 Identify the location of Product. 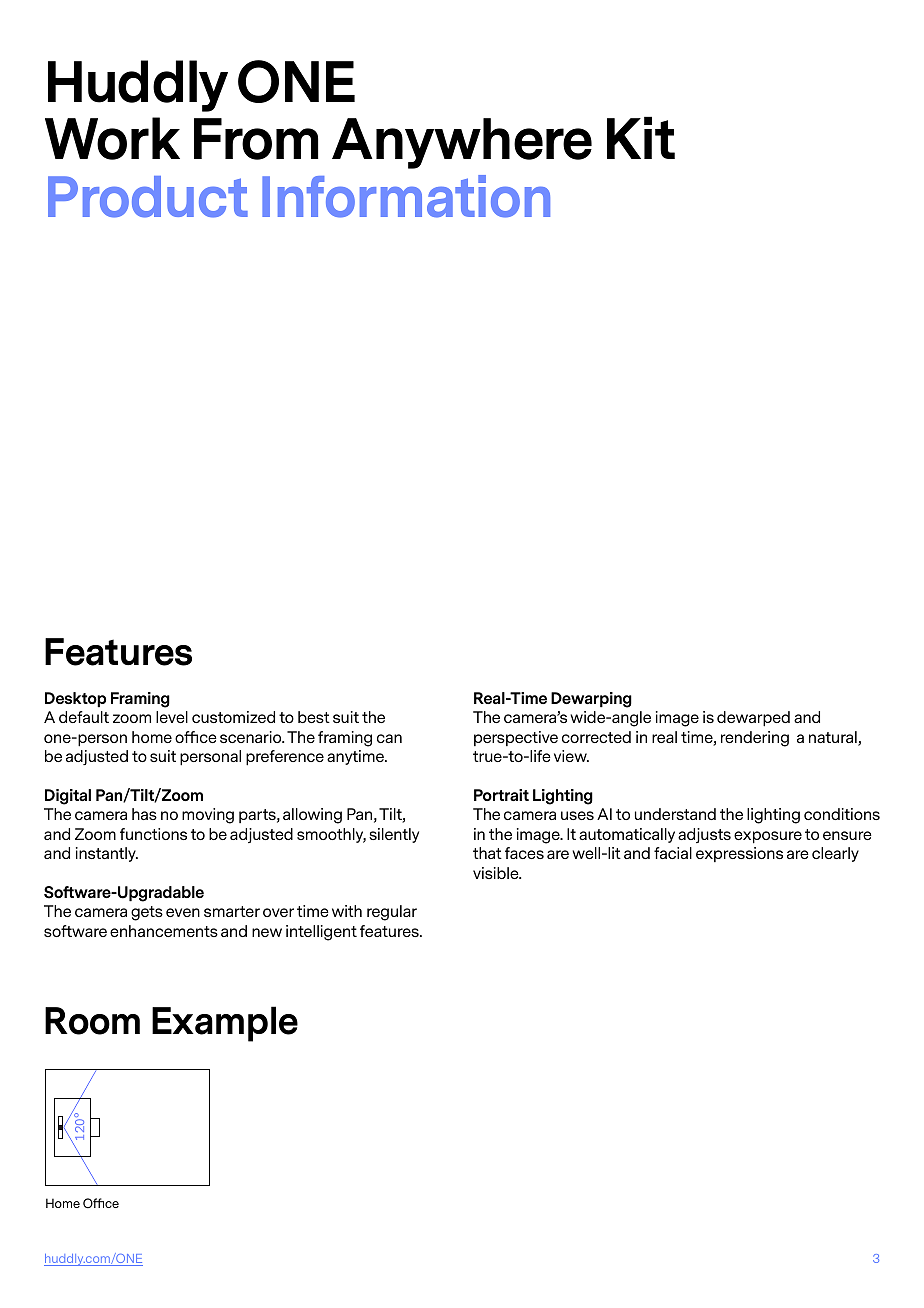
(148, 197).
